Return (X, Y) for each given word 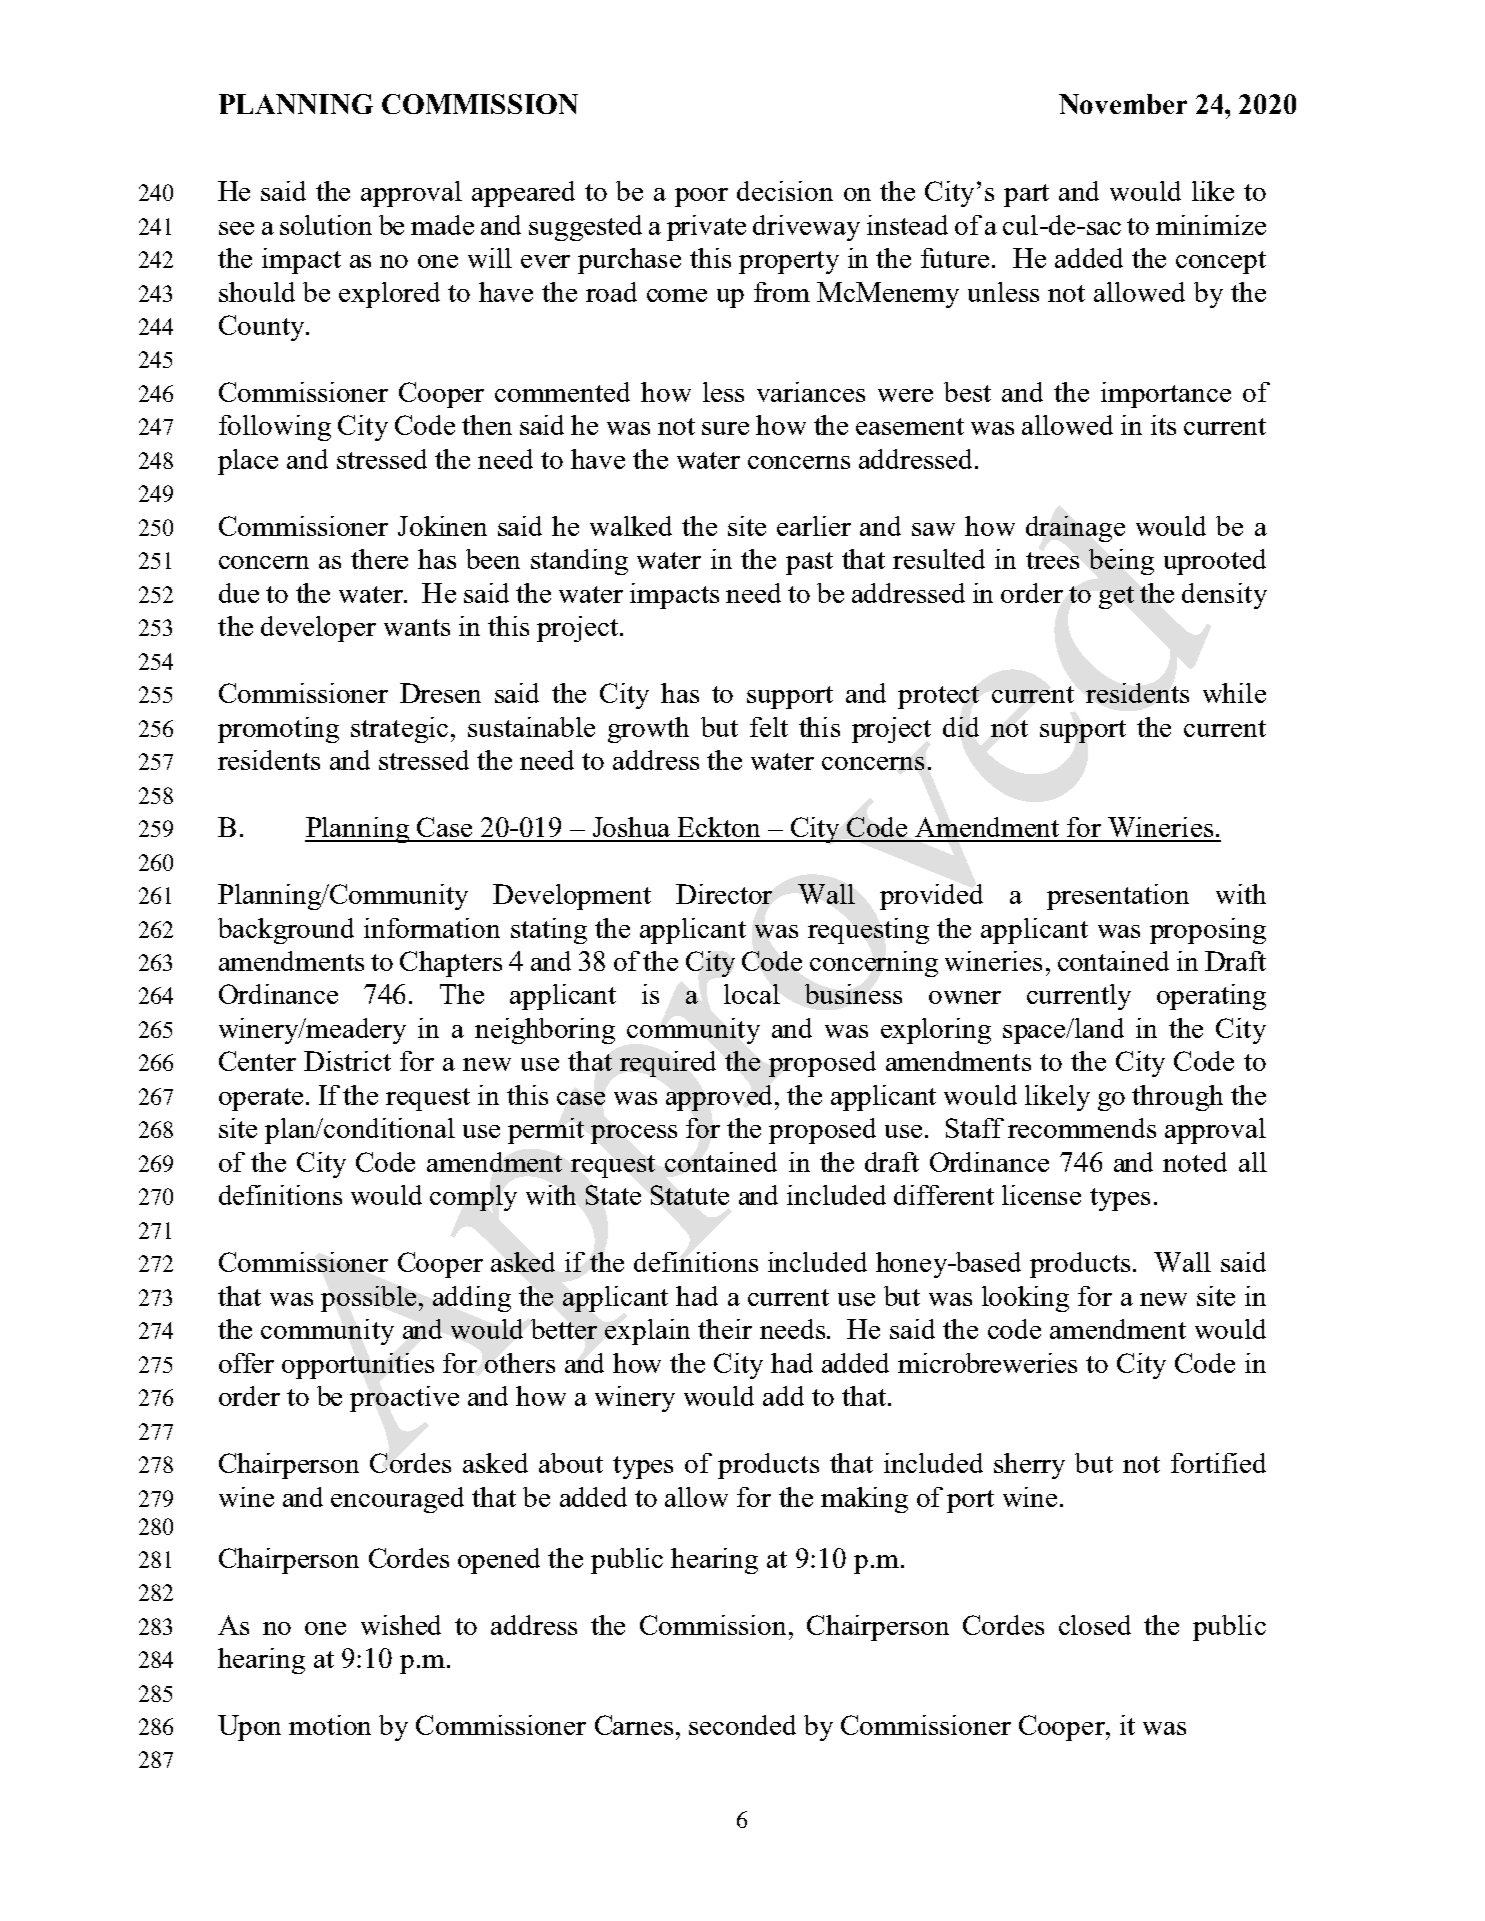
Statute (690, 1195)
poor (701, 197)
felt (769, 727)
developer (318, 629)
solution (326, 225)
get (1116, 597)
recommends (1082, 1128)
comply (473, 1198)
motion (330, 1725)
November (1123, 104)
